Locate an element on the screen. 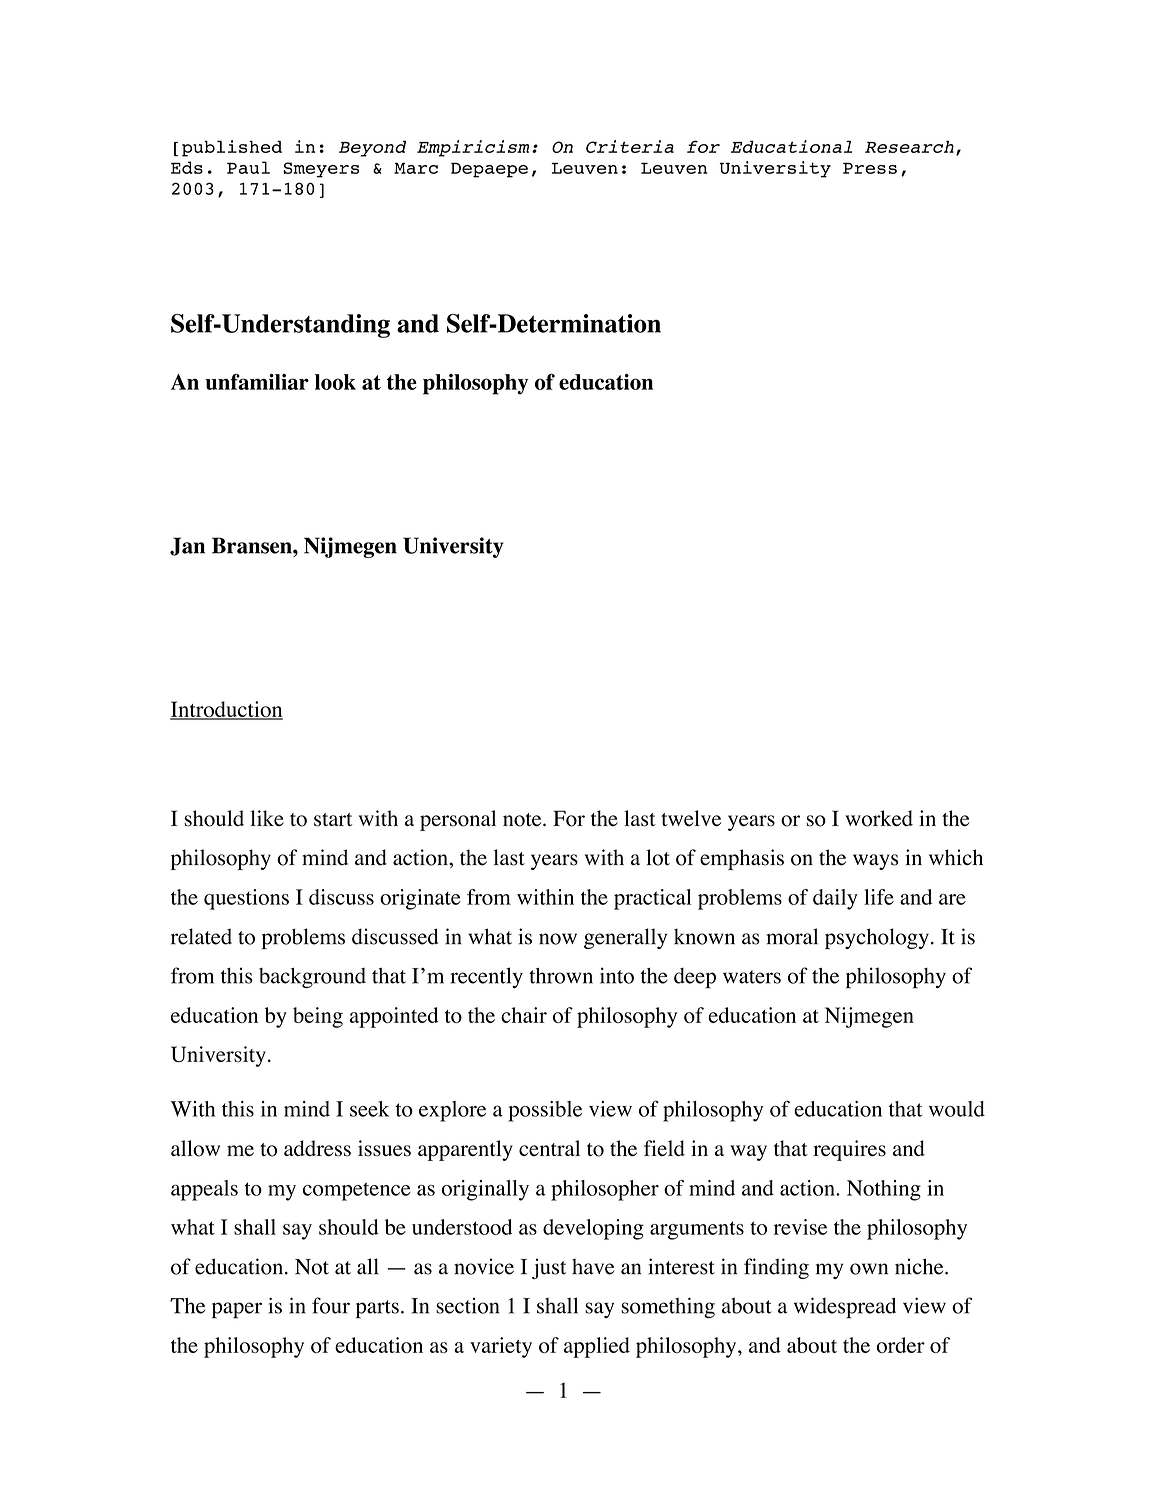 Image resolution: width=1159 pixels, height=1500 pixels. Marc is located at coordinates (416, 168).
